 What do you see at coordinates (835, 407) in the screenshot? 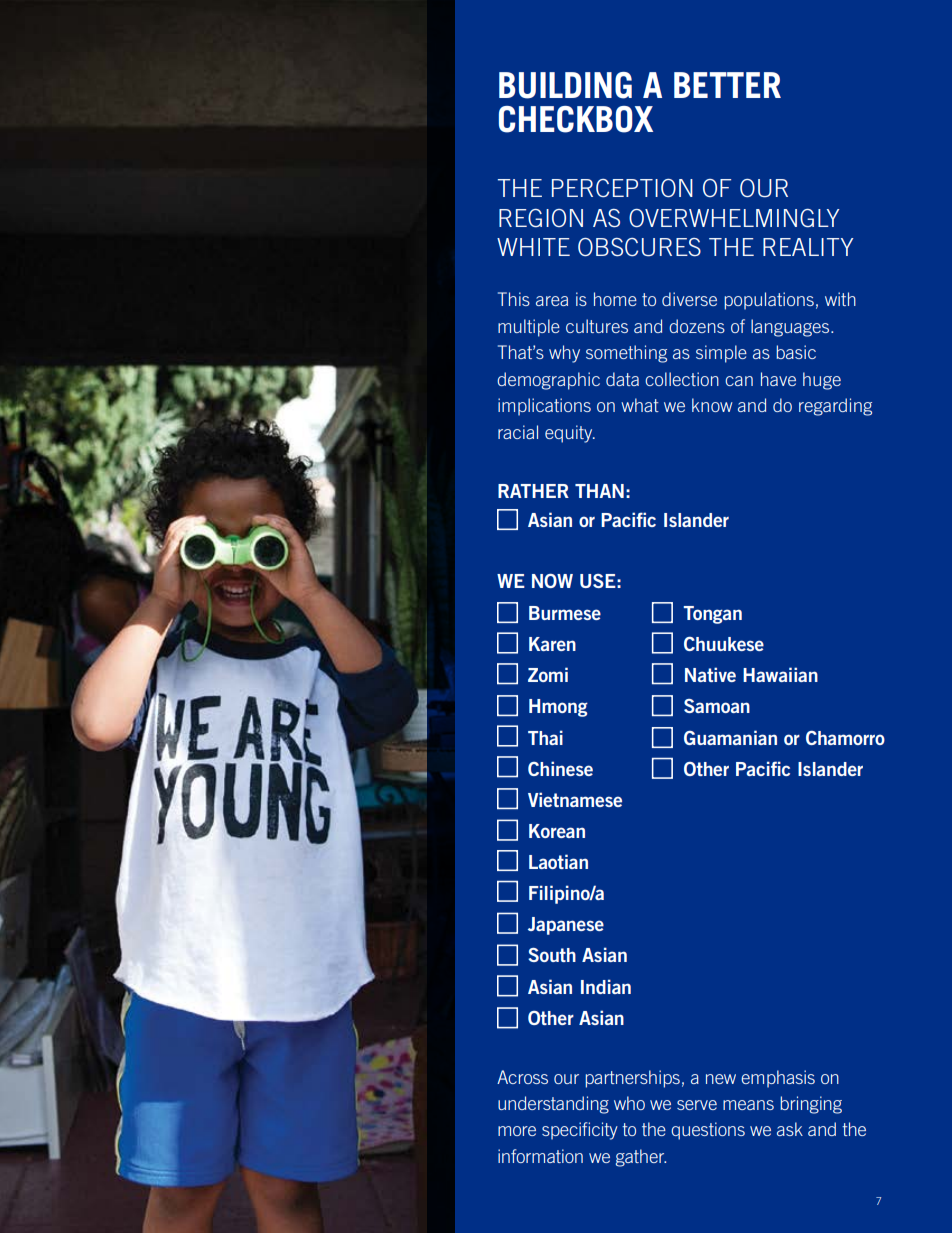
I see `regarding` at bounding box center [835, 407].
